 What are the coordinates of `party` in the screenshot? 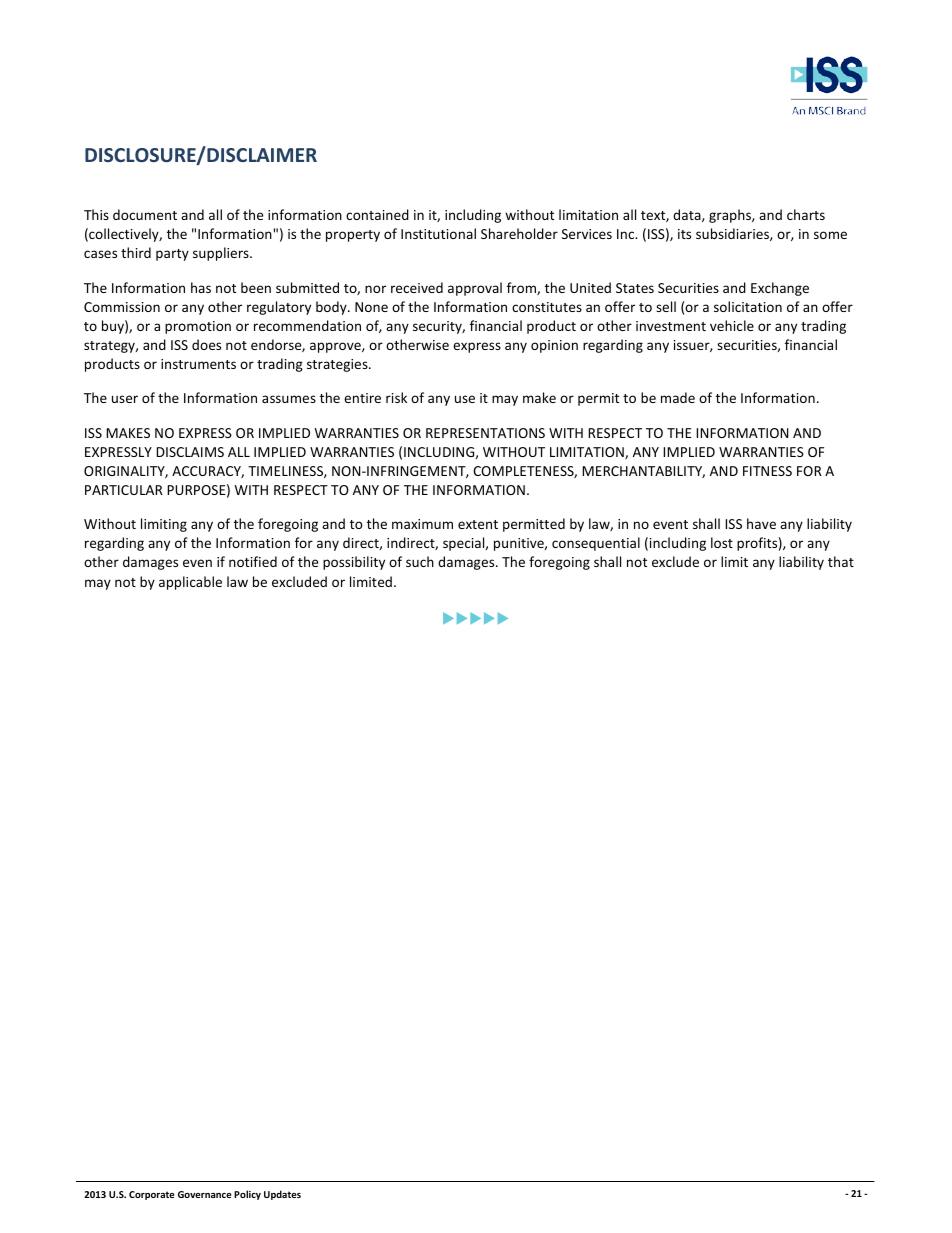 It's located at (172, 255).
